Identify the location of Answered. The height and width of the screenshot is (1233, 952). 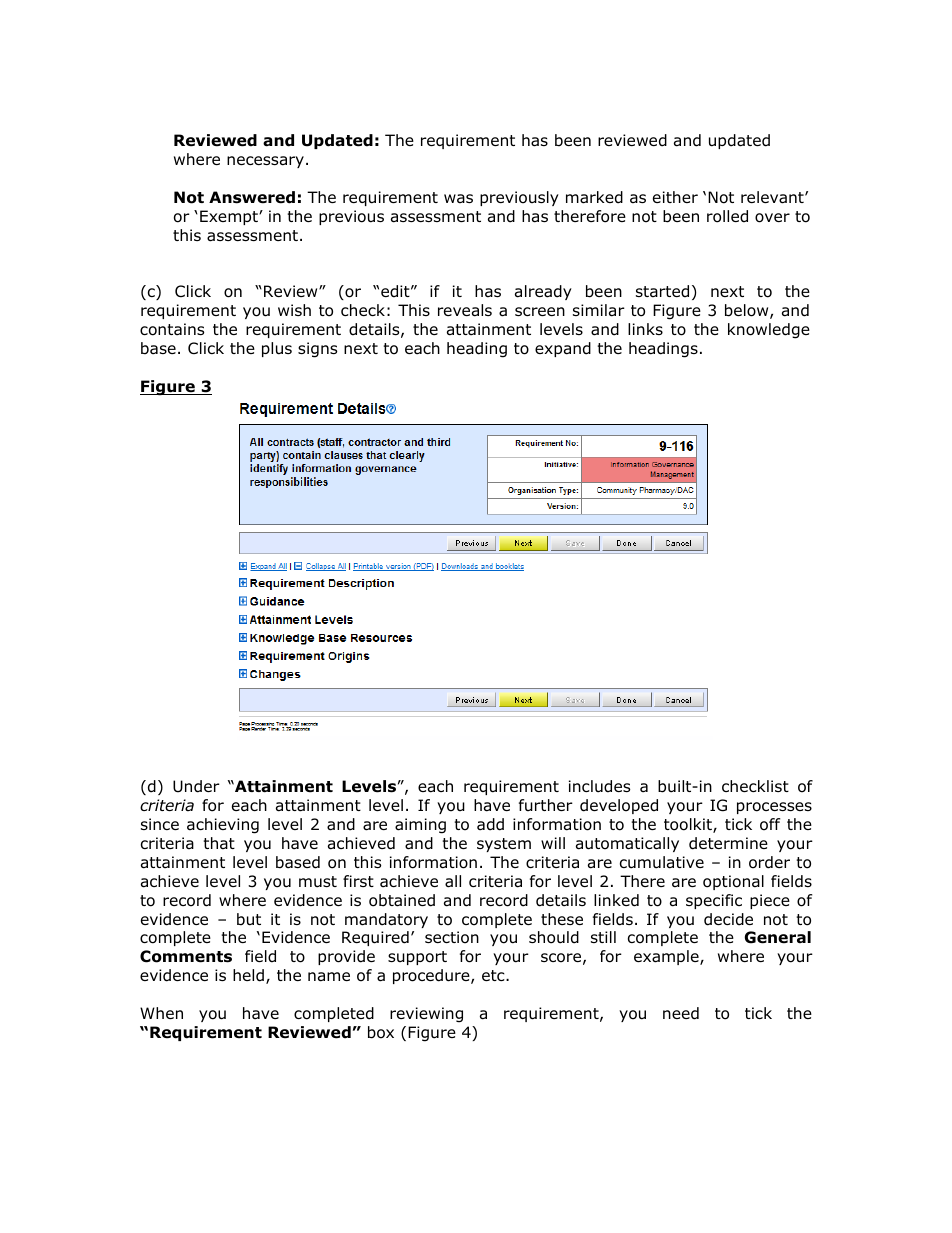
(252, 197).
